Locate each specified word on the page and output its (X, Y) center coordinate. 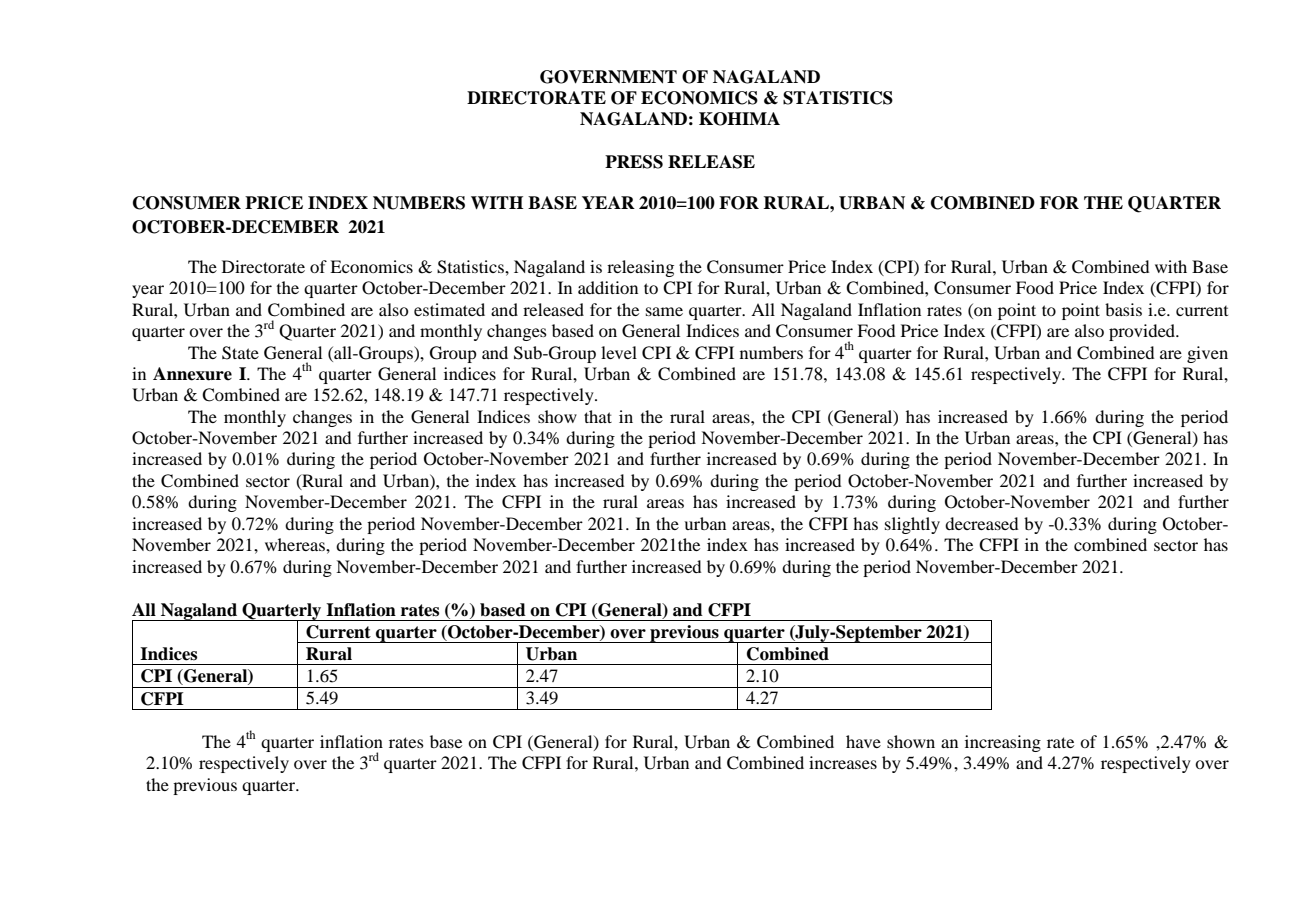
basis (1123, 309)
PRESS (634, 162)
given (1207, 354)
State (240, 353)
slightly (912, 525)
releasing (640, 268)
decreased (981, 523)
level (619, 352)
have (863, 741)
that (598, 416)
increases (843, 762)
